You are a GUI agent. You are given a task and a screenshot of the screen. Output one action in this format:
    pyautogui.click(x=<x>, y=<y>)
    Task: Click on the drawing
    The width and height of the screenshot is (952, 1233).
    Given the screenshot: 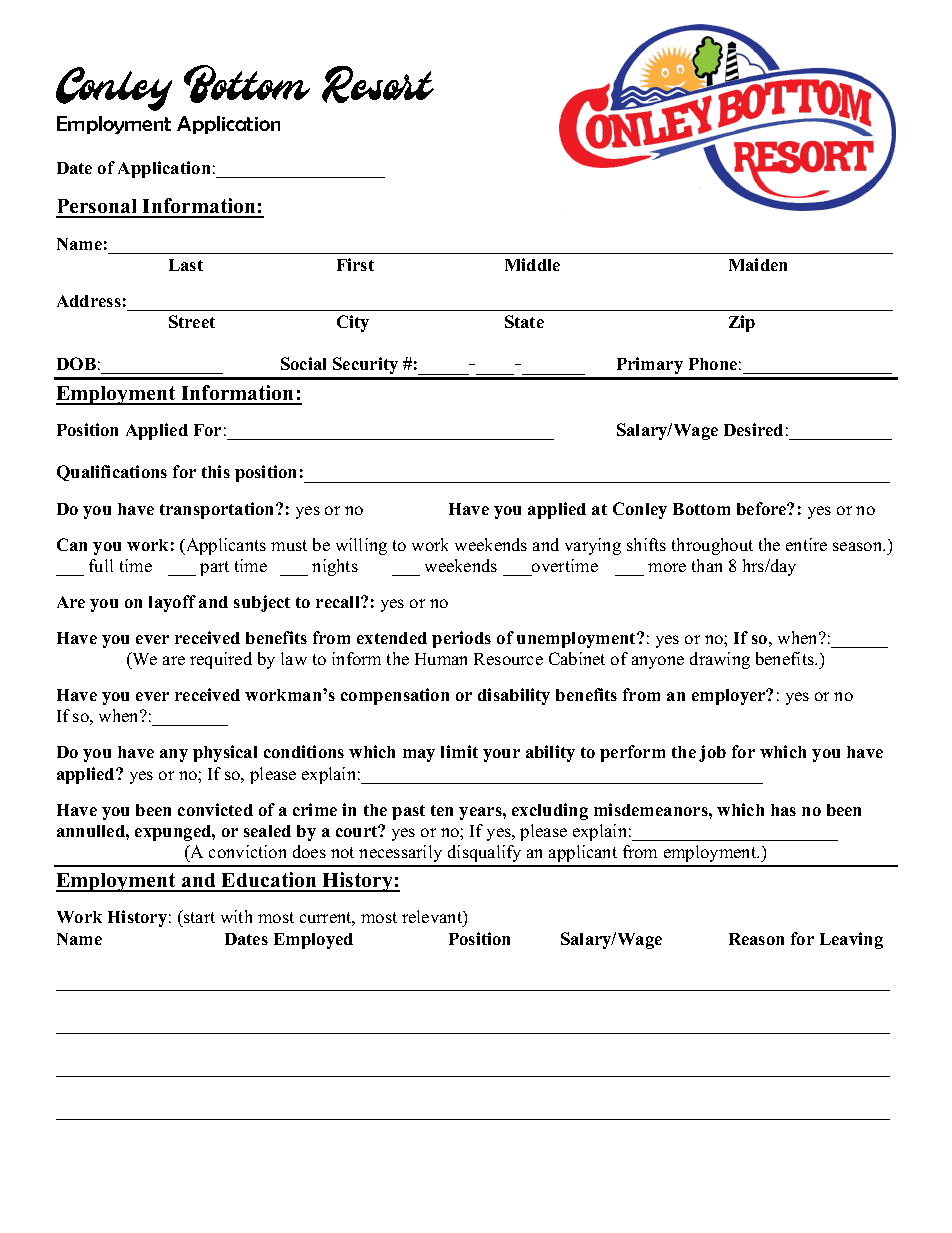 What is the action you would take?
    pyautogui.click(x=720, y=660)
